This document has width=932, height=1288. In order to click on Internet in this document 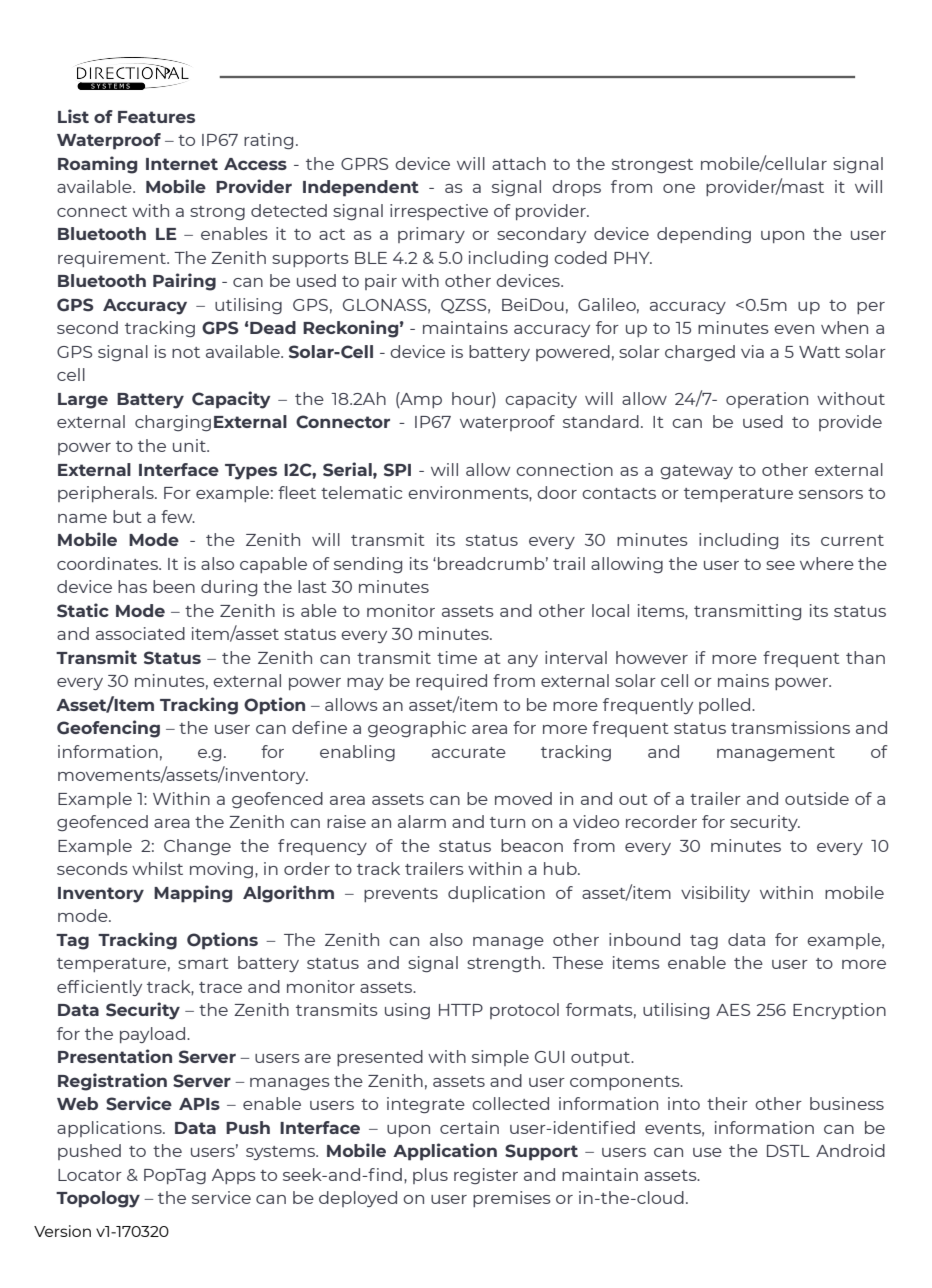, I will do `click(182, 164)`.
